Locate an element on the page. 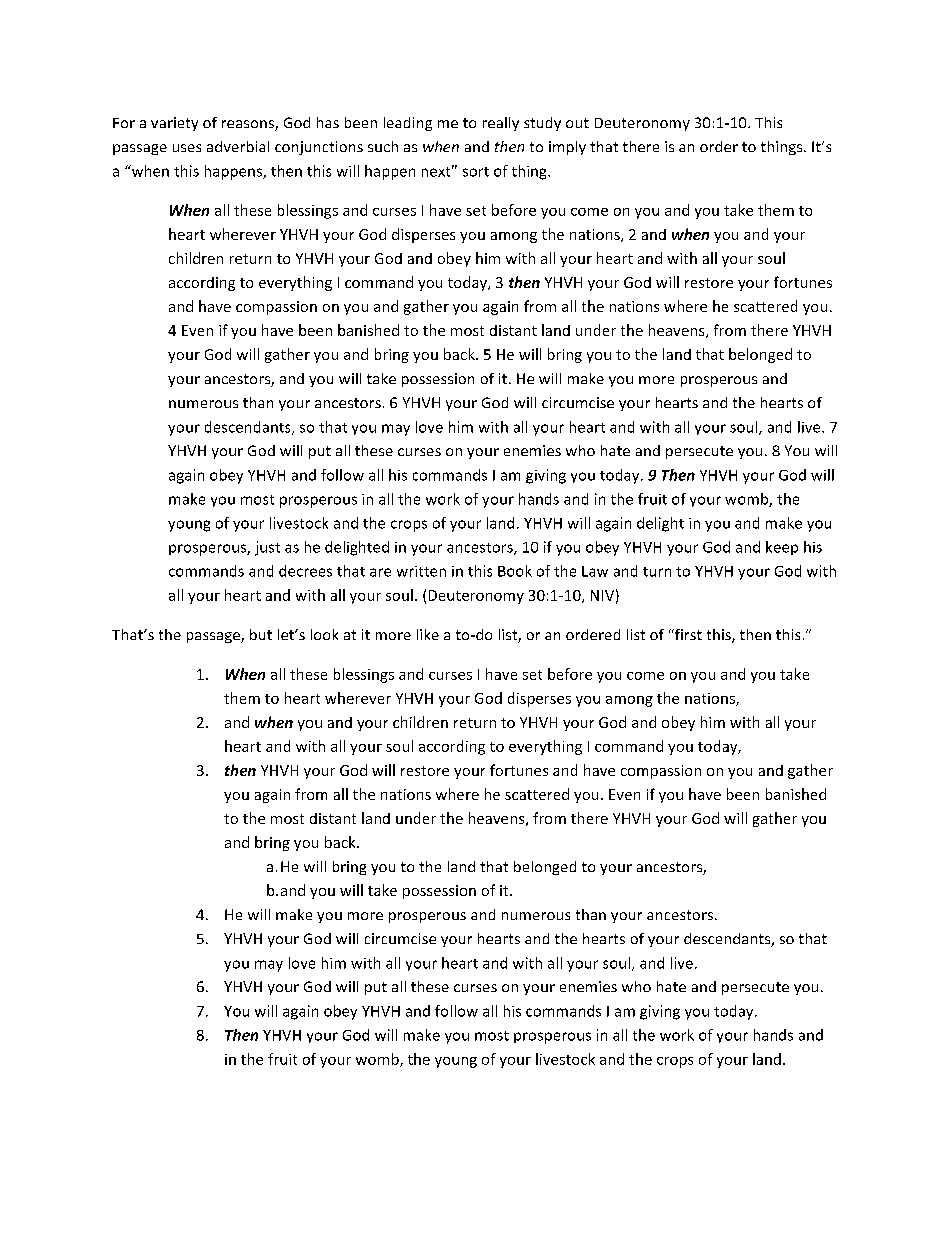 The image size is (952, 1233). written is located at coordinates (421, 571).
